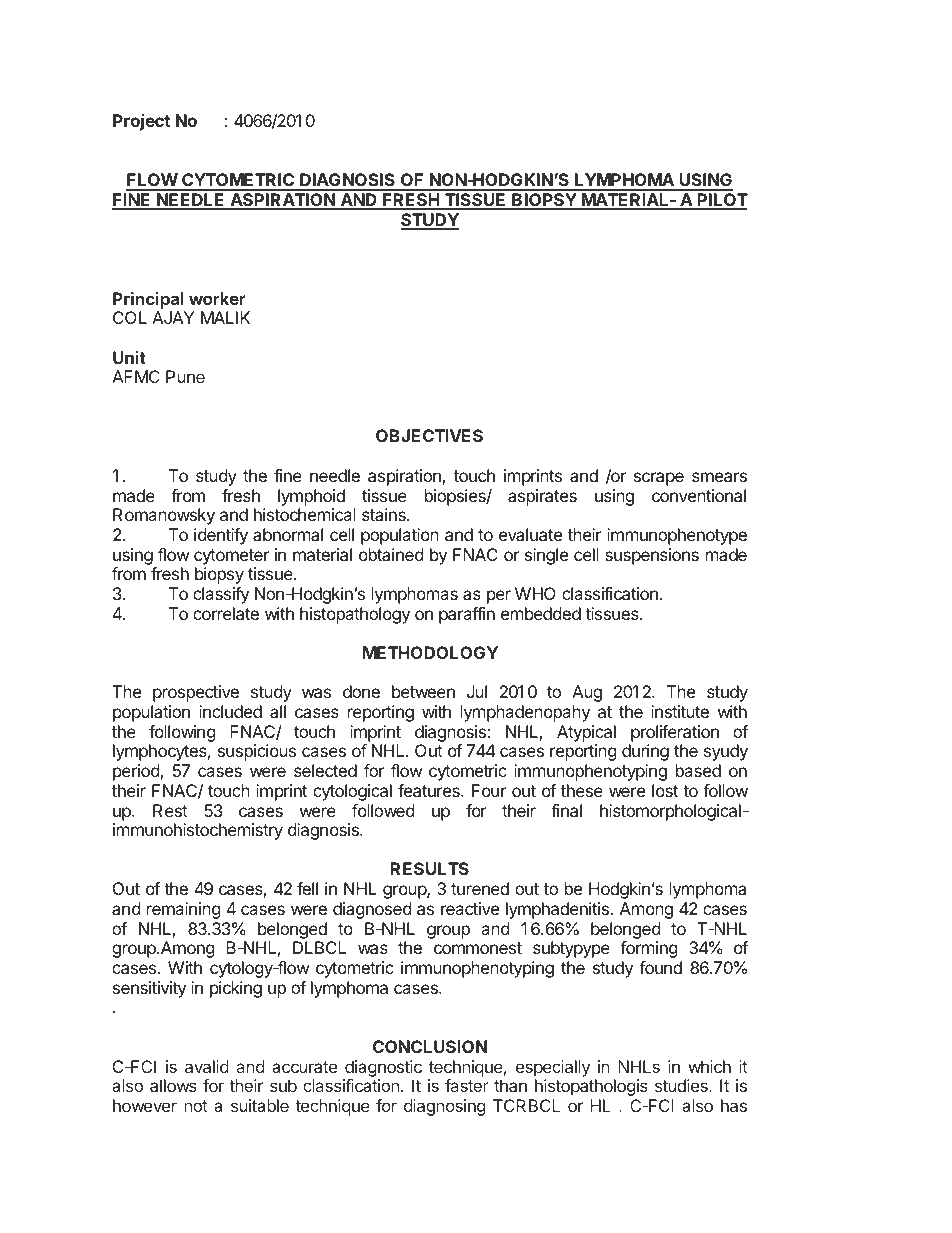  I want to click on paraffin, so click(467, 615).
